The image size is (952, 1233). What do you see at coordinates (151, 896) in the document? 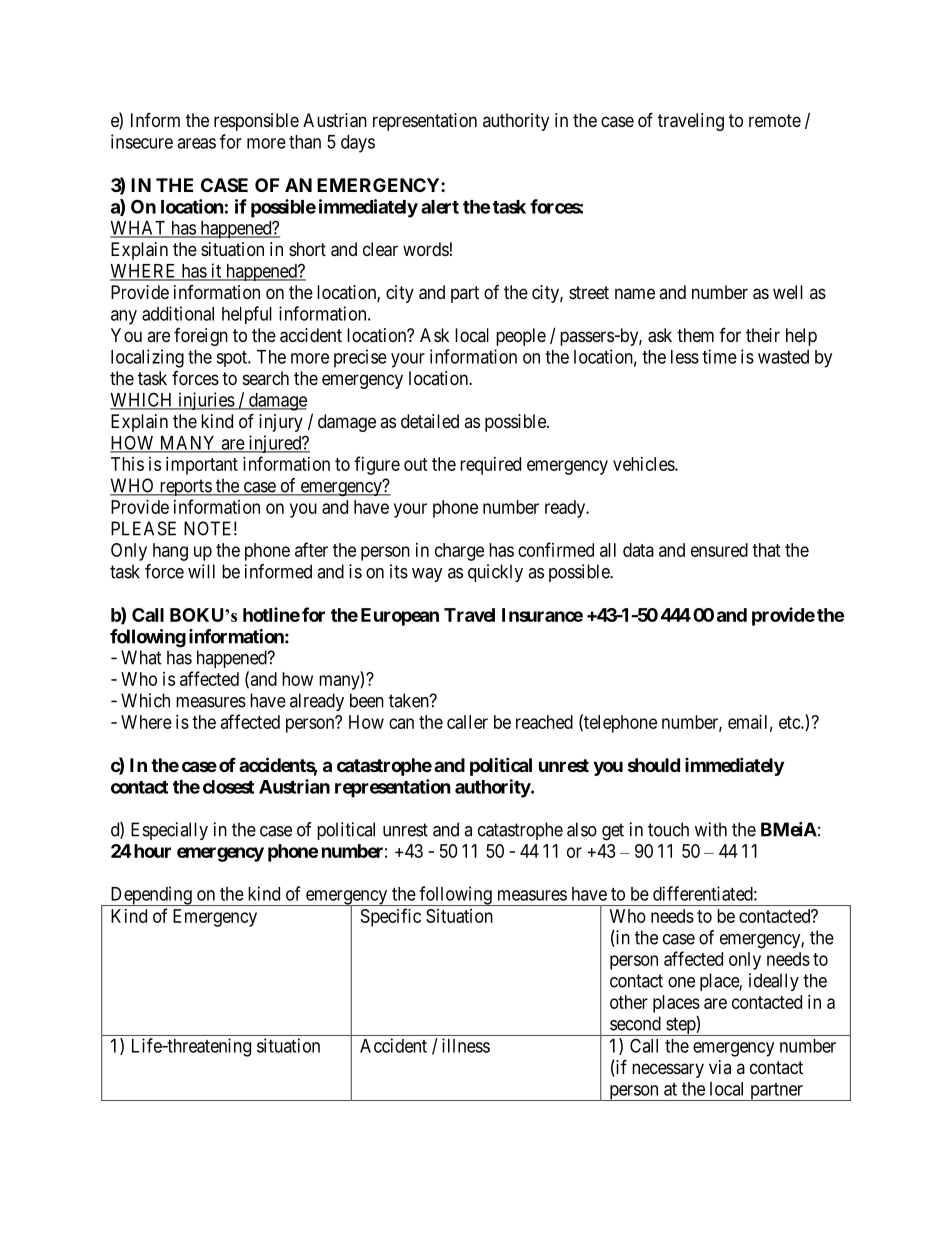
I see `Depending` at bounding box center [151, 896].
